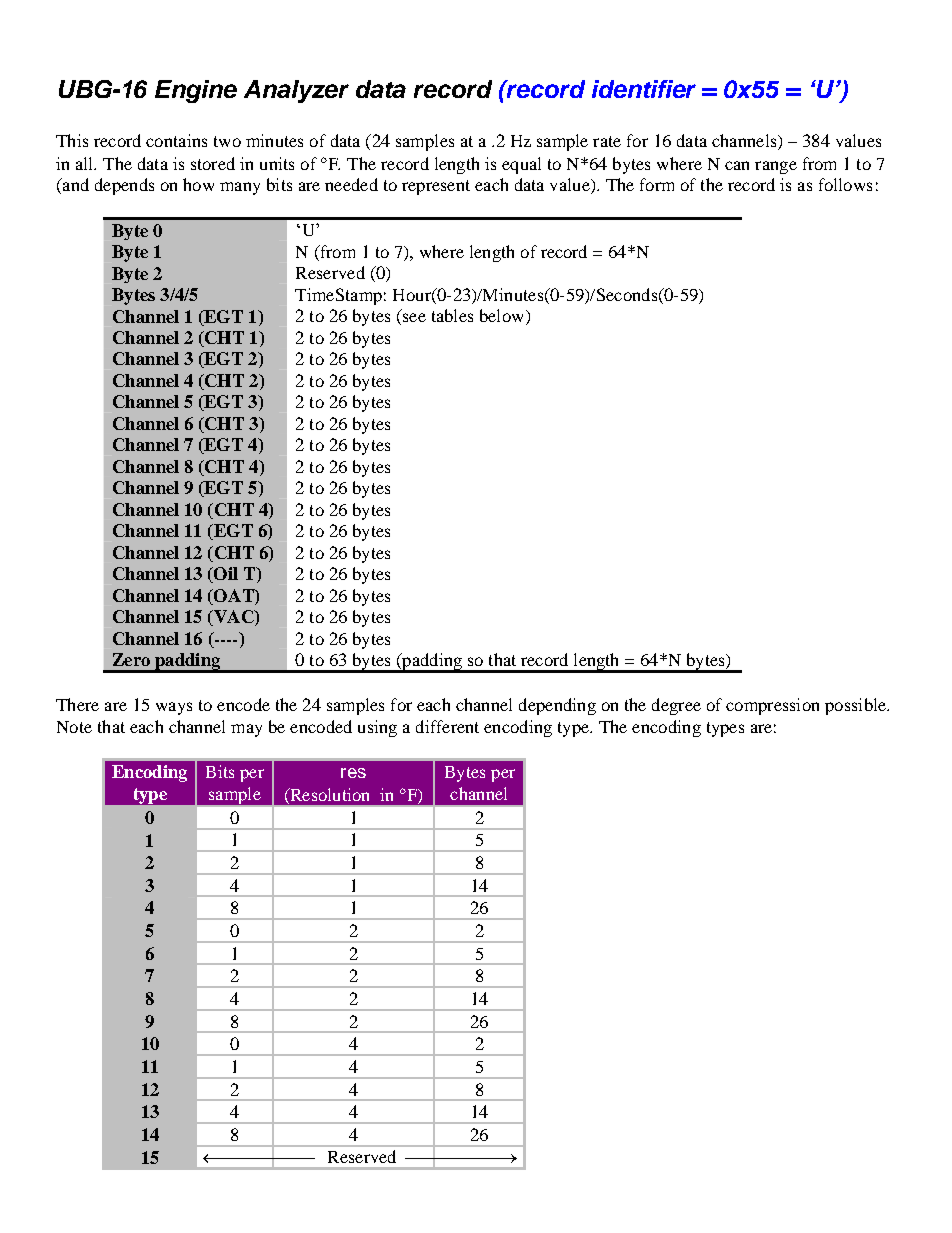 The height and width of the screenshot is (1233, 952). I want to click on can, so click(737, 165).
